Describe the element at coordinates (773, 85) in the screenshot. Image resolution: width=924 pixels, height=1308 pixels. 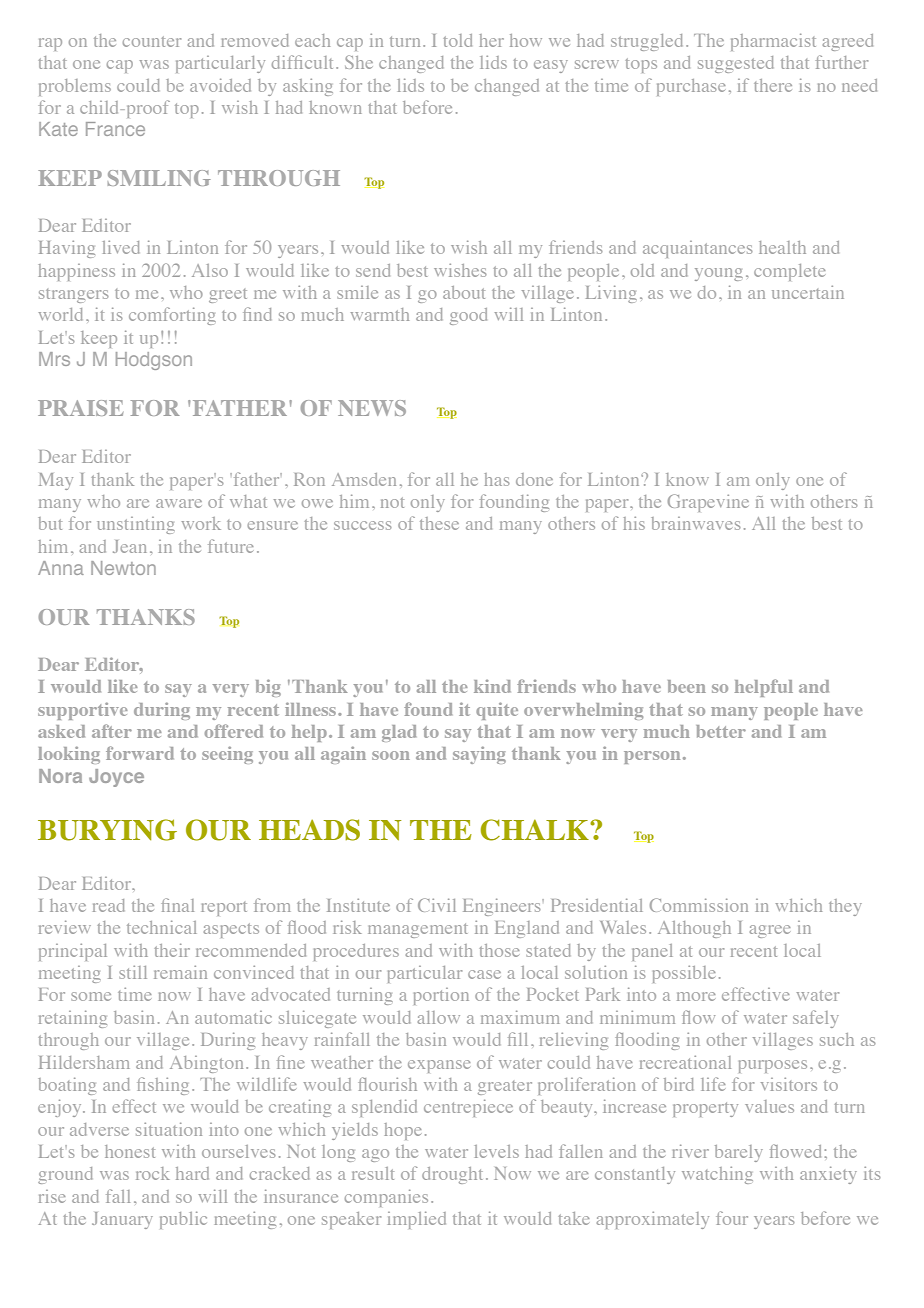
I see `there` at that location.
